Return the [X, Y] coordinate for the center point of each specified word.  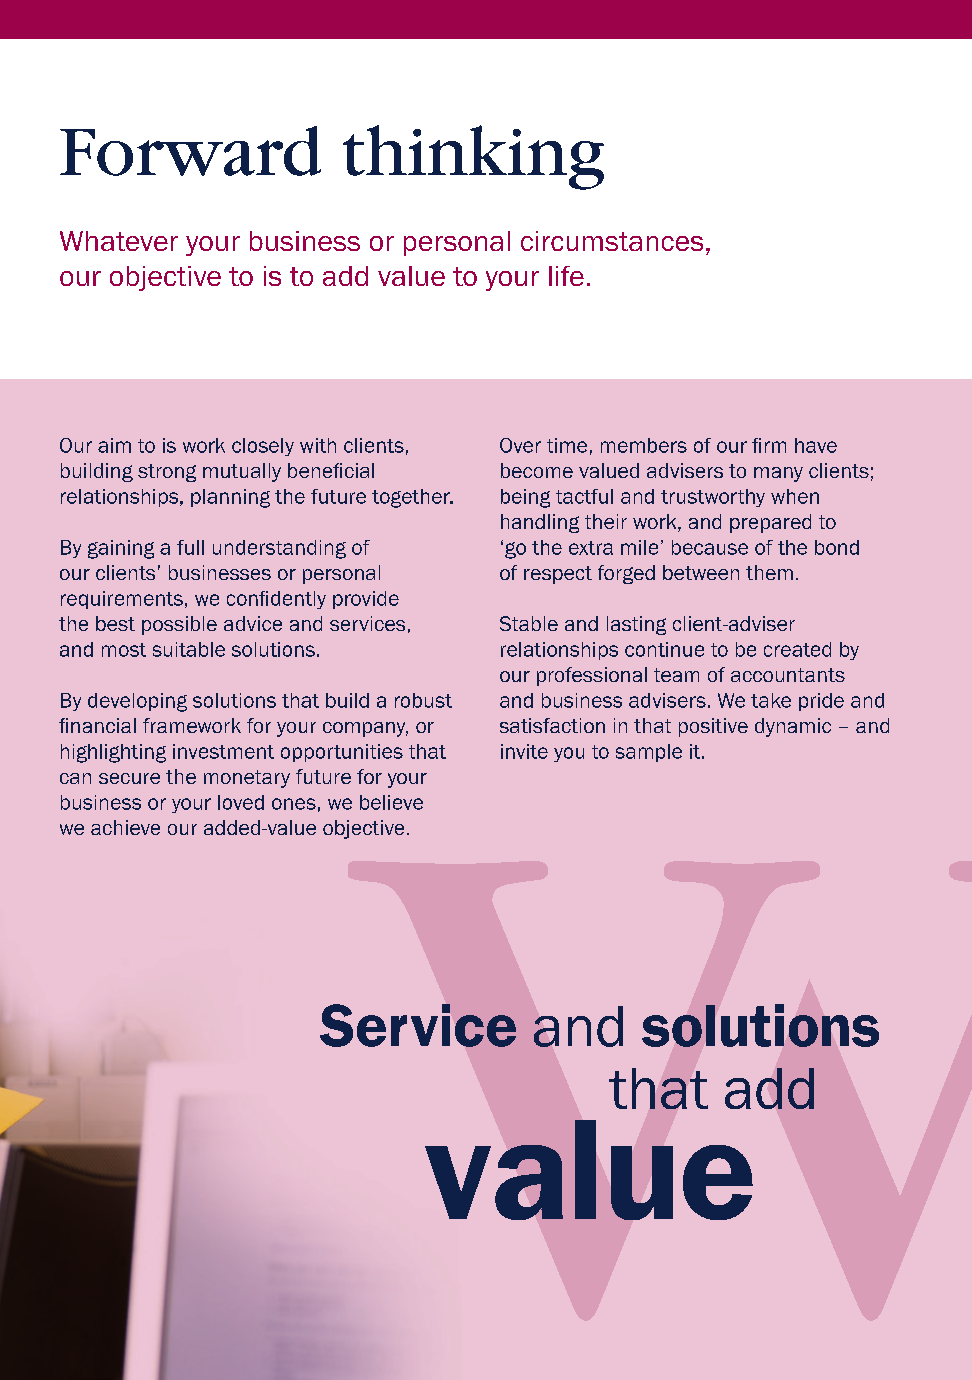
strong [167, 473]
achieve [125, 827]
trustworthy [713, 498]
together [412, 498]
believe [391, 802]
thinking [473, 157]
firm [769, 445]
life [566, 276]
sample [649, 753]
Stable [529, 623]
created [797, 649]
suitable [189, 649]
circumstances [612, 241]
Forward [190, 151]
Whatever [119, 241]
